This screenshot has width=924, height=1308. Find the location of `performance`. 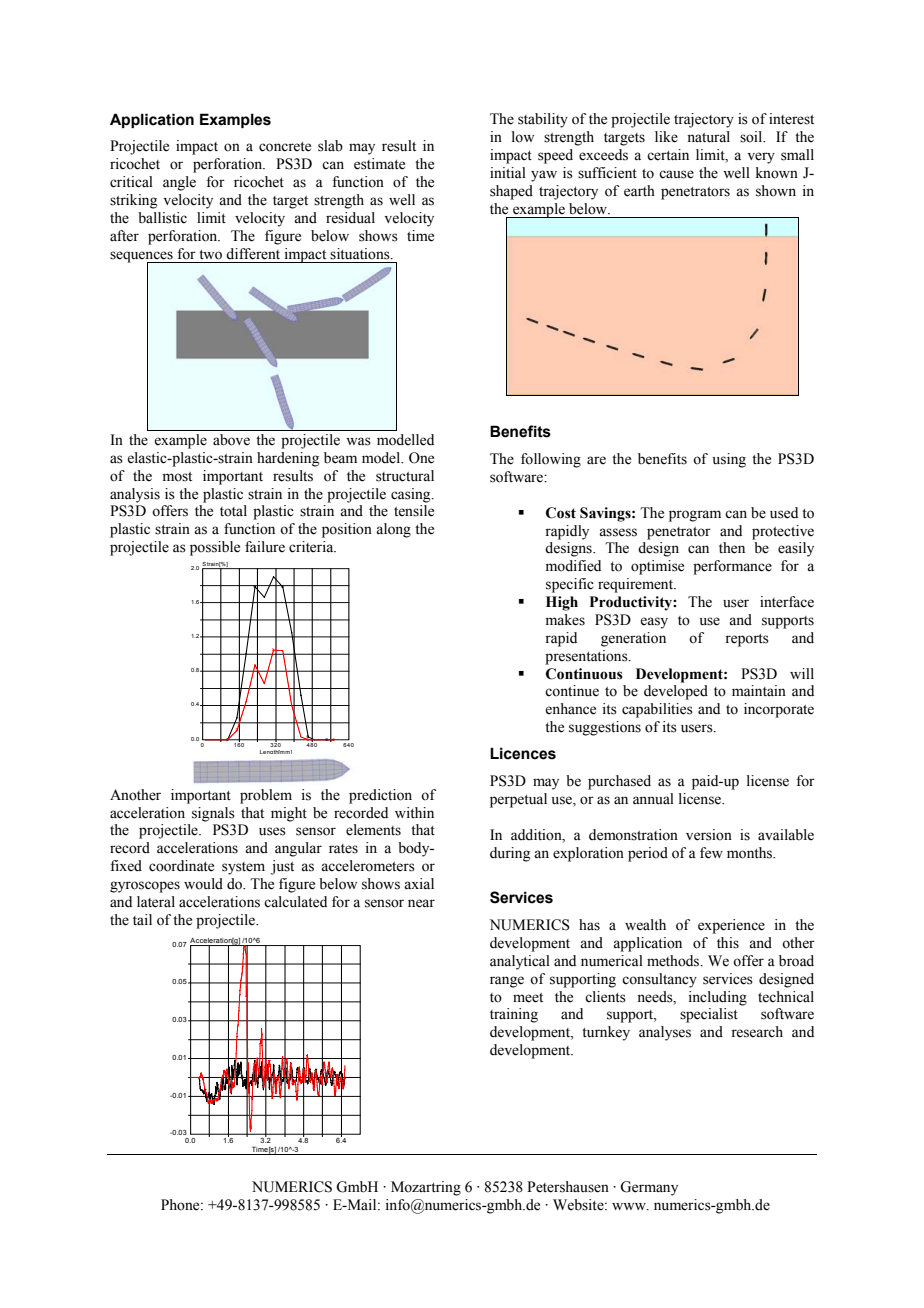

performance is located at coordinates (732, 567).
